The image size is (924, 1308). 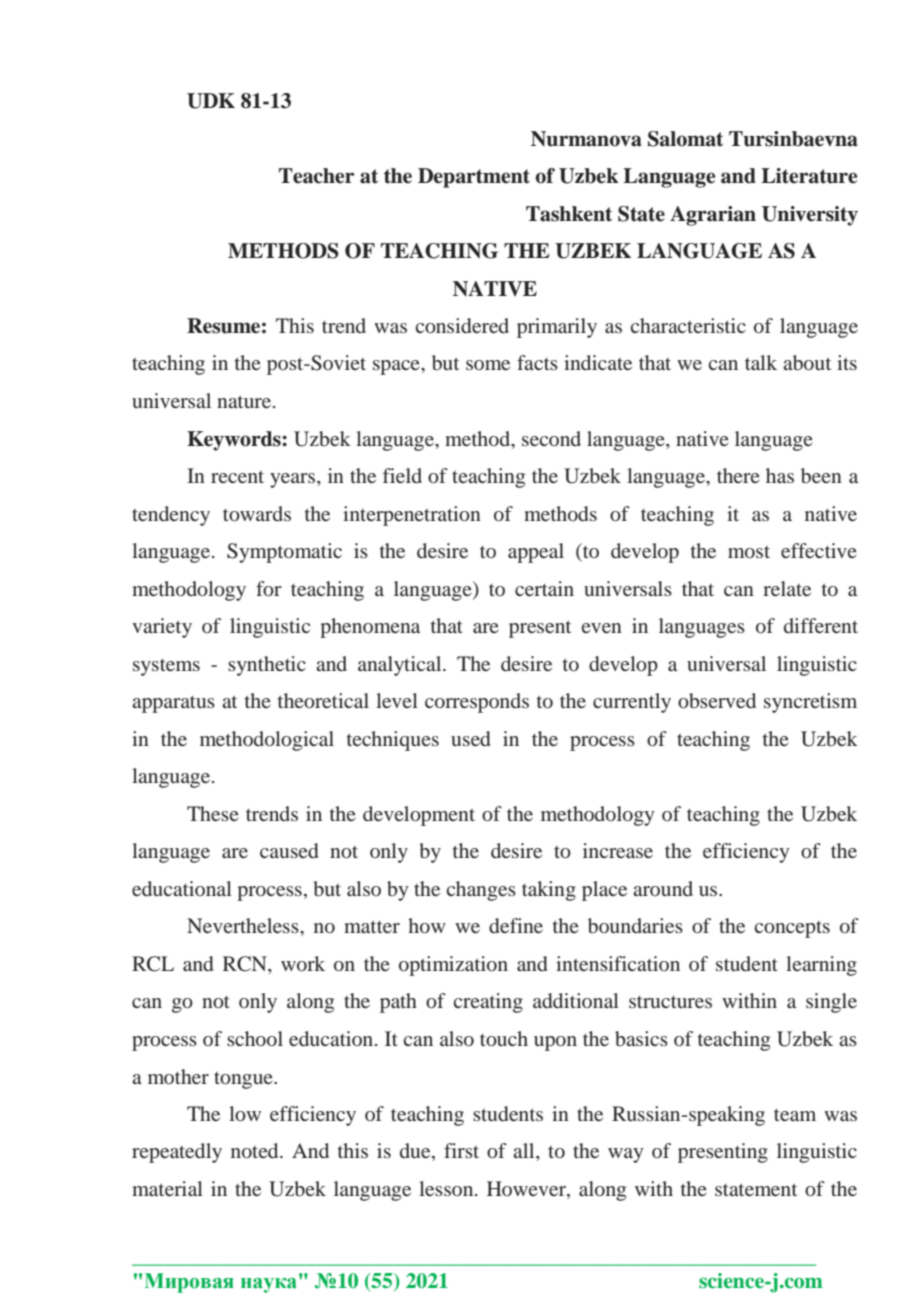 What do you see at coordinates (481, 891) in the document?
I see `changes` at bounding box center [481, 891].
